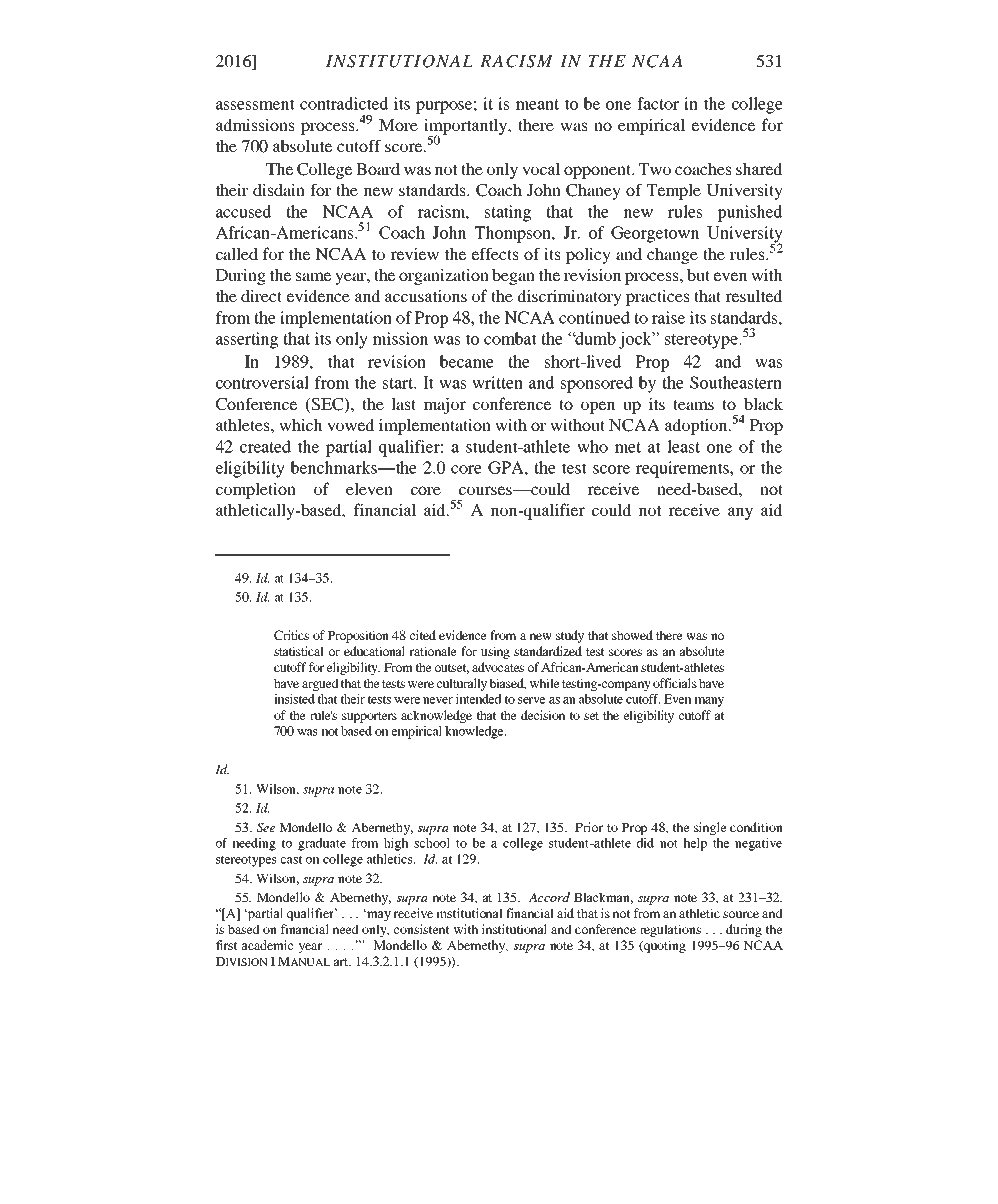  Describe the element at coordinates (668, 317) in the screenshot. I see `raise` at that location.
